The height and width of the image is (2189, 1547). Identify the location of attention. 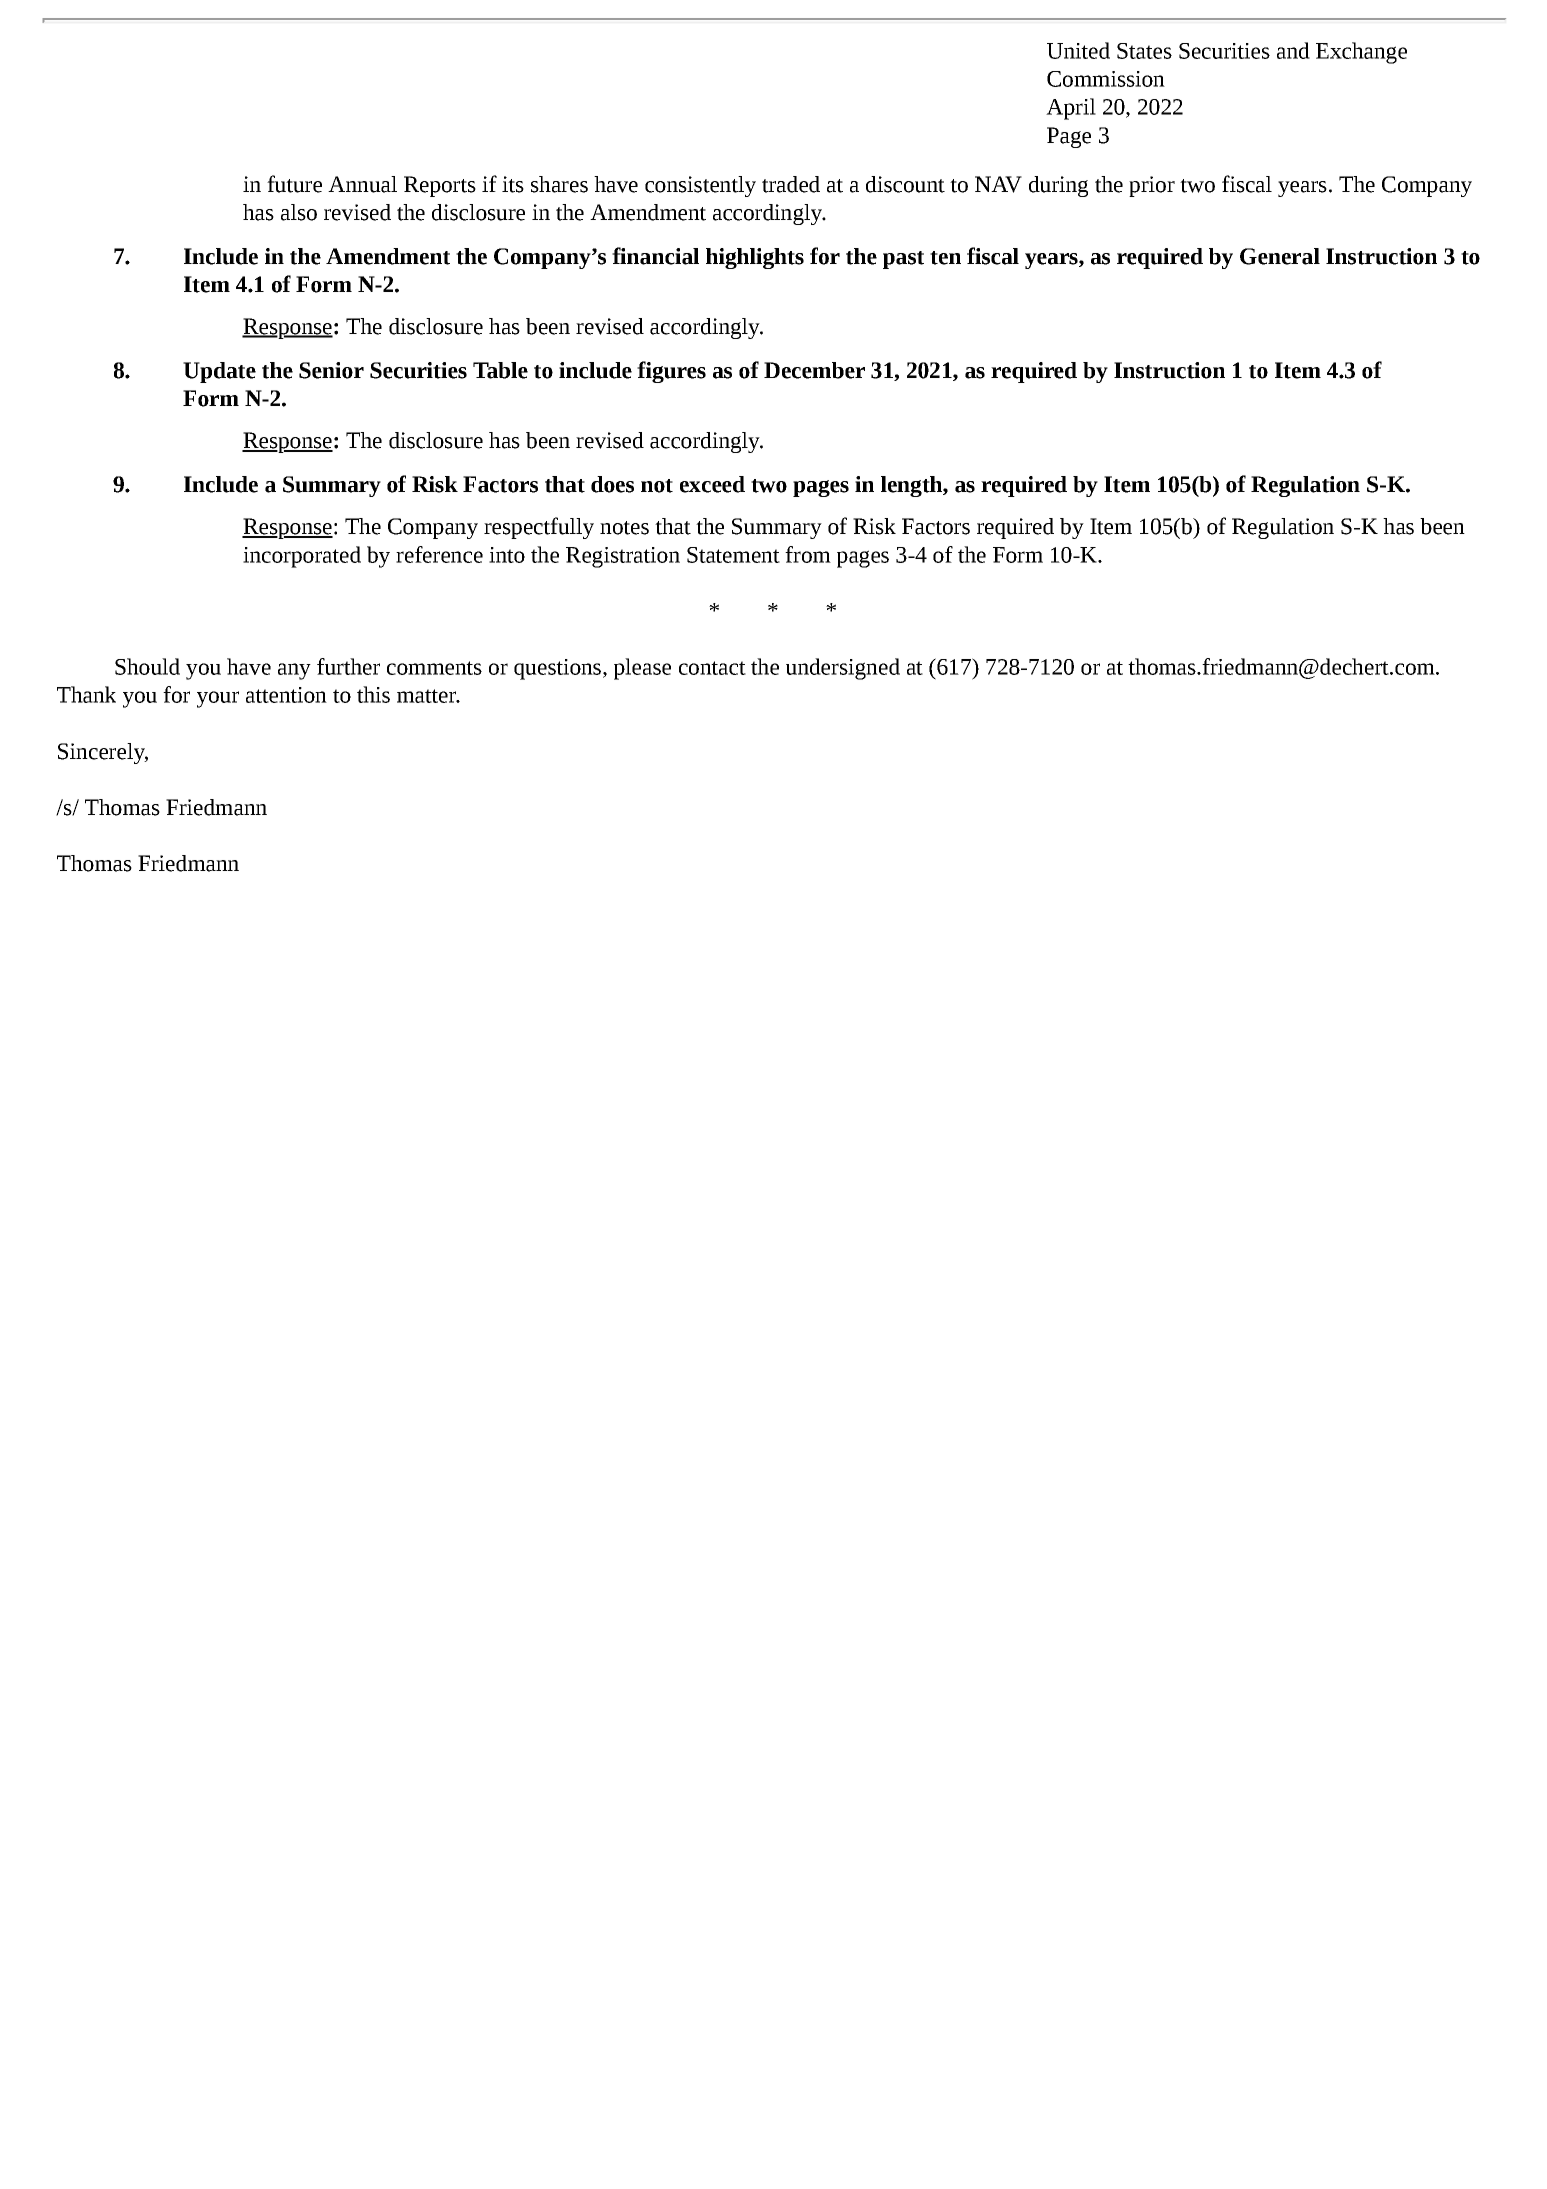
(286, 695).
